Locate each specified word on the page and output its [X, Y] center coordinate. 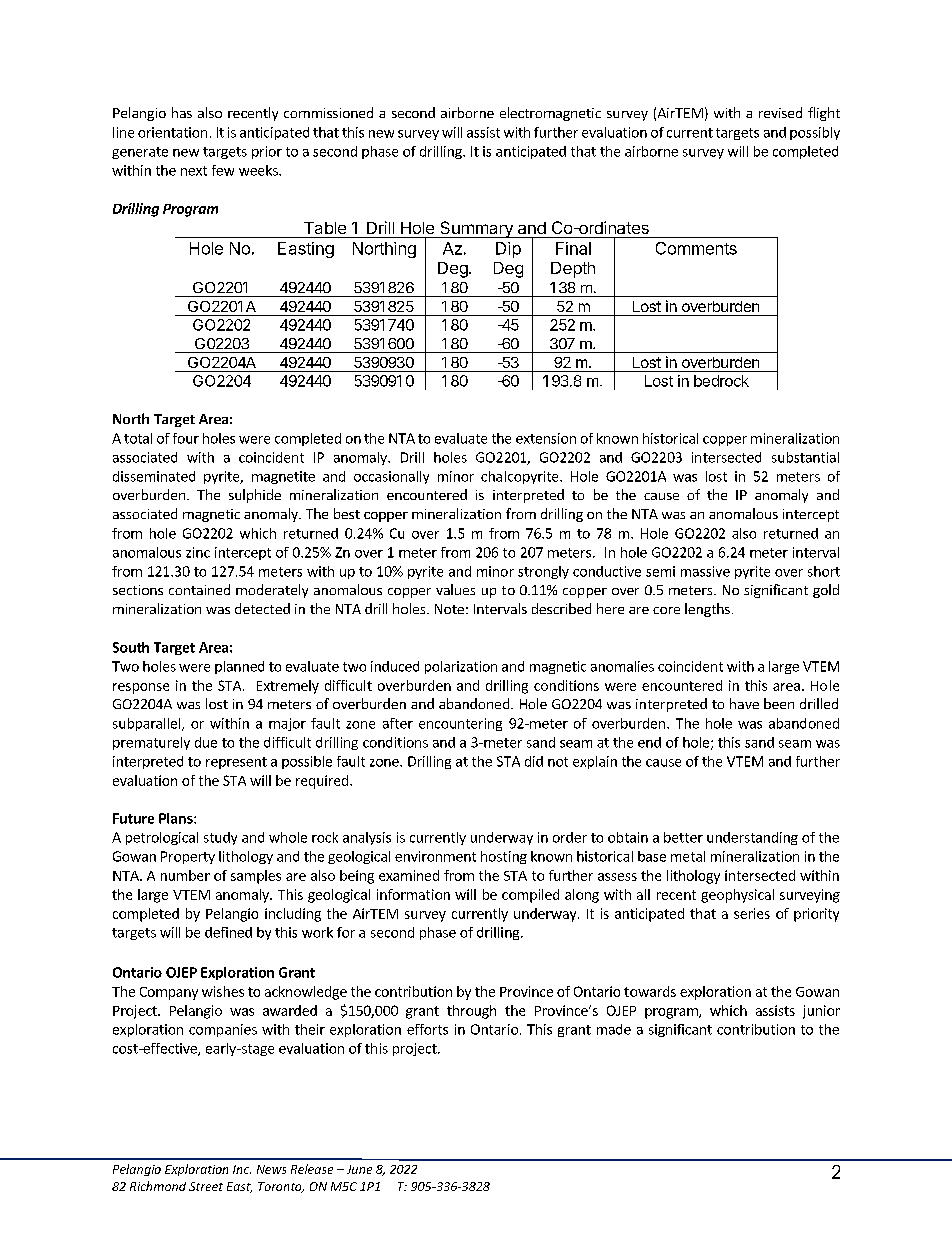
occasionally [391, 477]
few [223, 170]
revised [780, 112]
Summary [476, 229]
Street [206, 1186]
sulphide [255, 496]
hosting [504, 857]
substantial [805, 457]
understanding [752, 838]
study [220, 838]
